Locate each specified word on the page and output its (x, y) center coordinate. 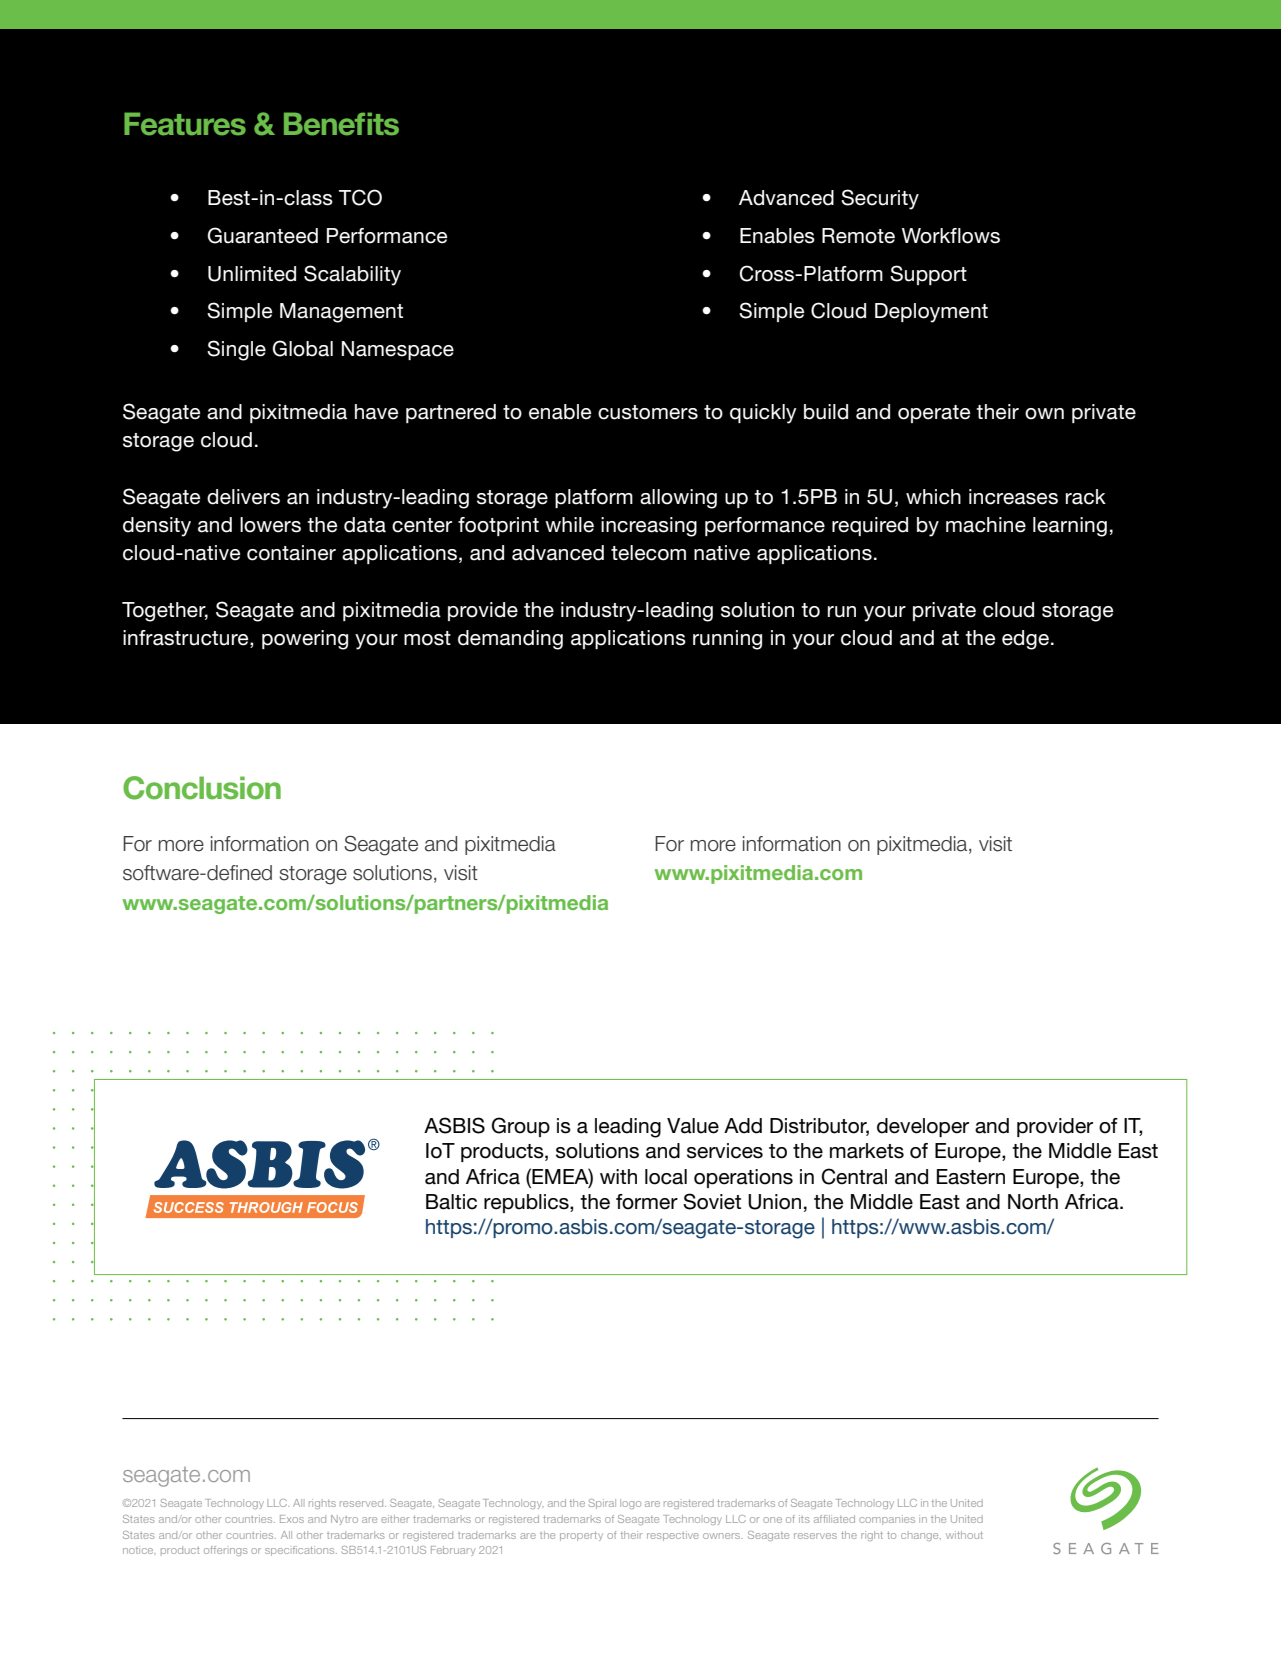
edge (1025, 640)
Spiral (602, 1504)
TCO (360, 197)
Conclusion (202, 788)
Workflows (951, 236)
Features (185, 124)
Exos (292, 1519)
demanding (510, 640)
